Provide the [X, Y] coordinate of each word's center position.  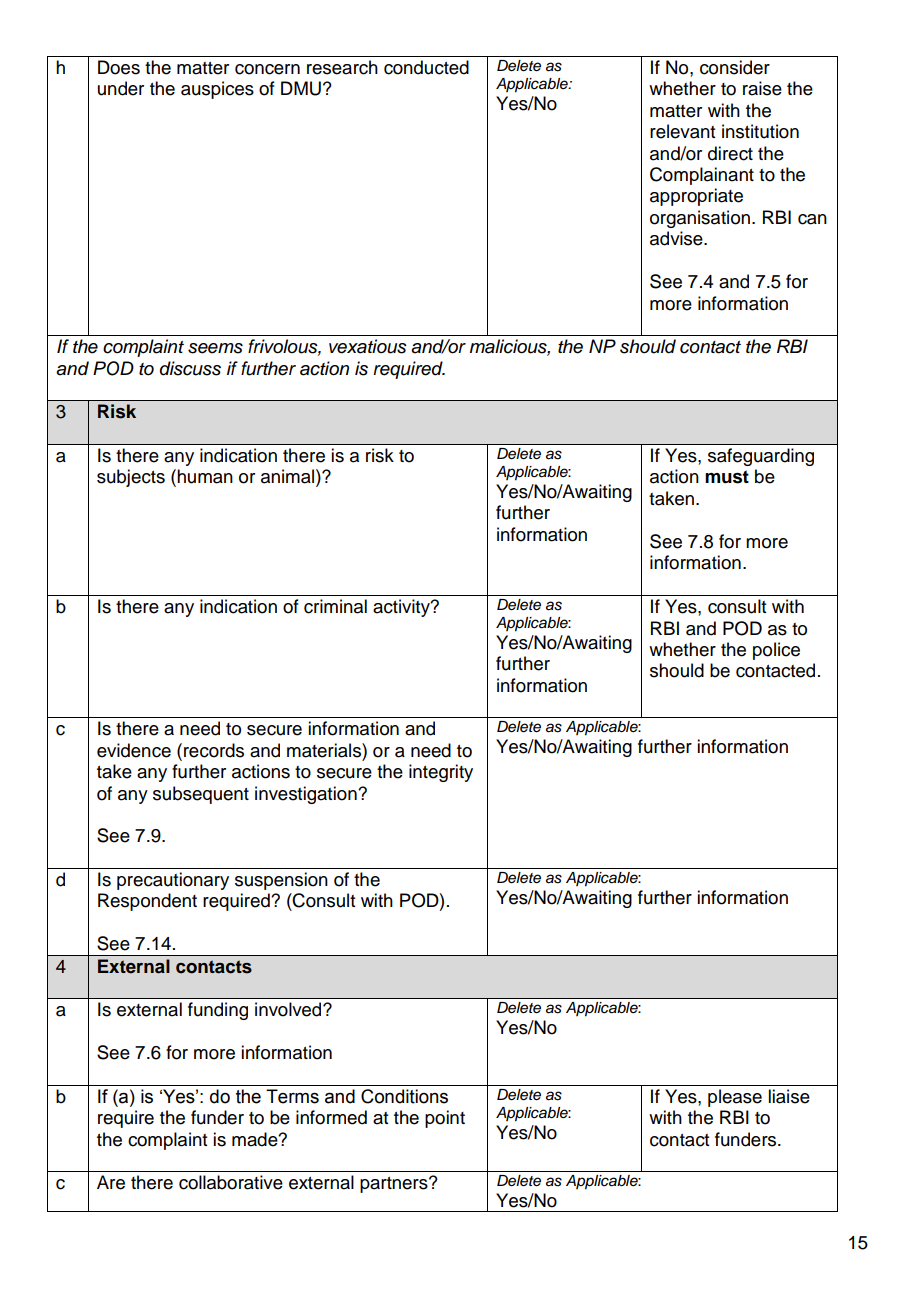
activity [402, 608]
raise [762, 88]
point [445, 1119]
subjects [131, 478]
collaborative [231, 1182]
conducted [426, 67]
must [727, 477]
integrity [441, 773]
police [776, 651]
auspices [217, 90]
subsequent [201, 795]
